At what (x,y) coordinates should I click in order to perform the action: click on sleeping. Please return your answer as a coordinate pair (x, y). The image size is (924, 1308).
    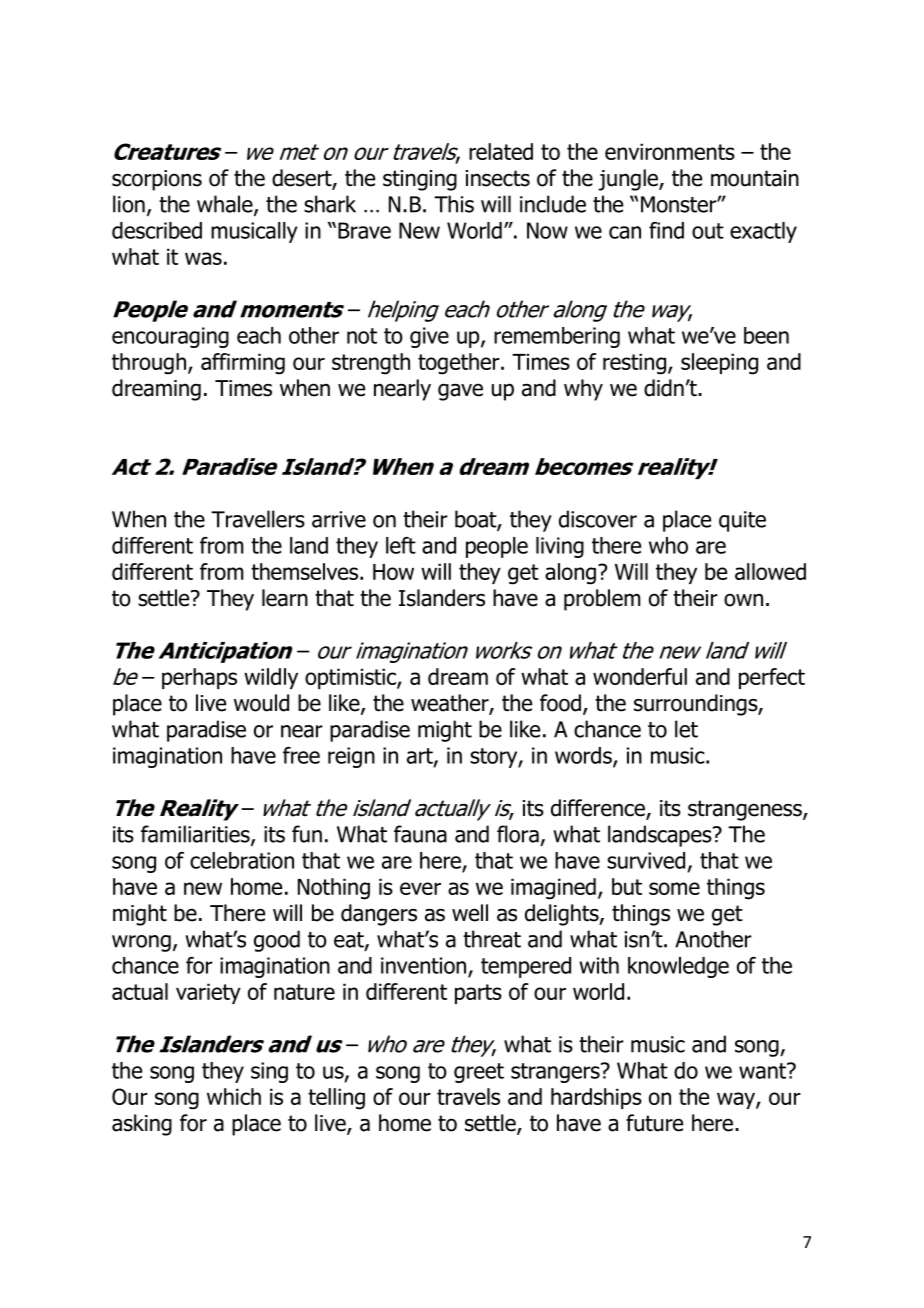
    Looking at the image, I should click on (719, 364).
